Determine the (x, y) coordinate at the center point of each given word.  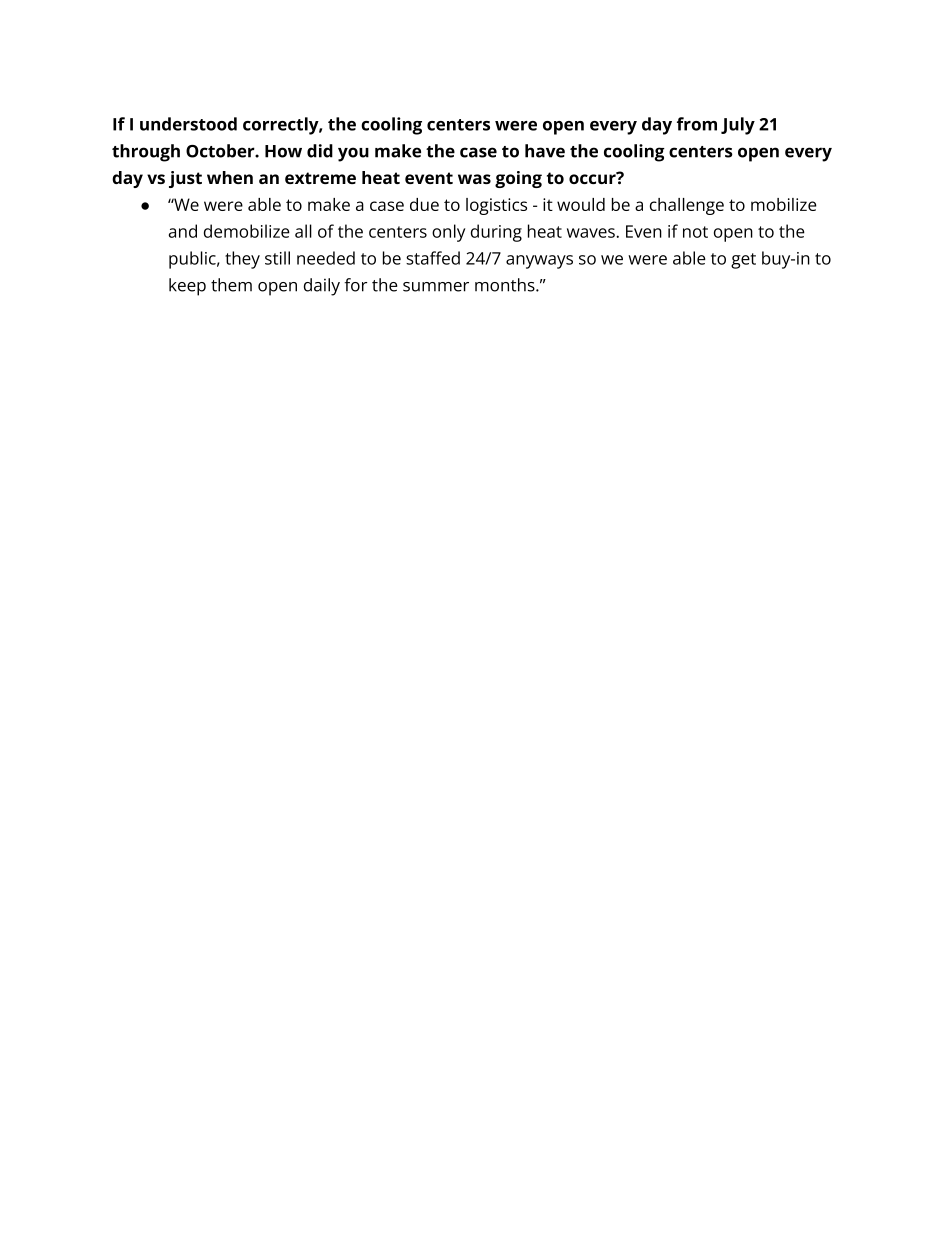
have (545, 151)
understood (188, 124)
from (697, 124)
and (183, 231)
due (424, 204)
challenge (687, 206)
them (231, 285)
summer (436, 287)
